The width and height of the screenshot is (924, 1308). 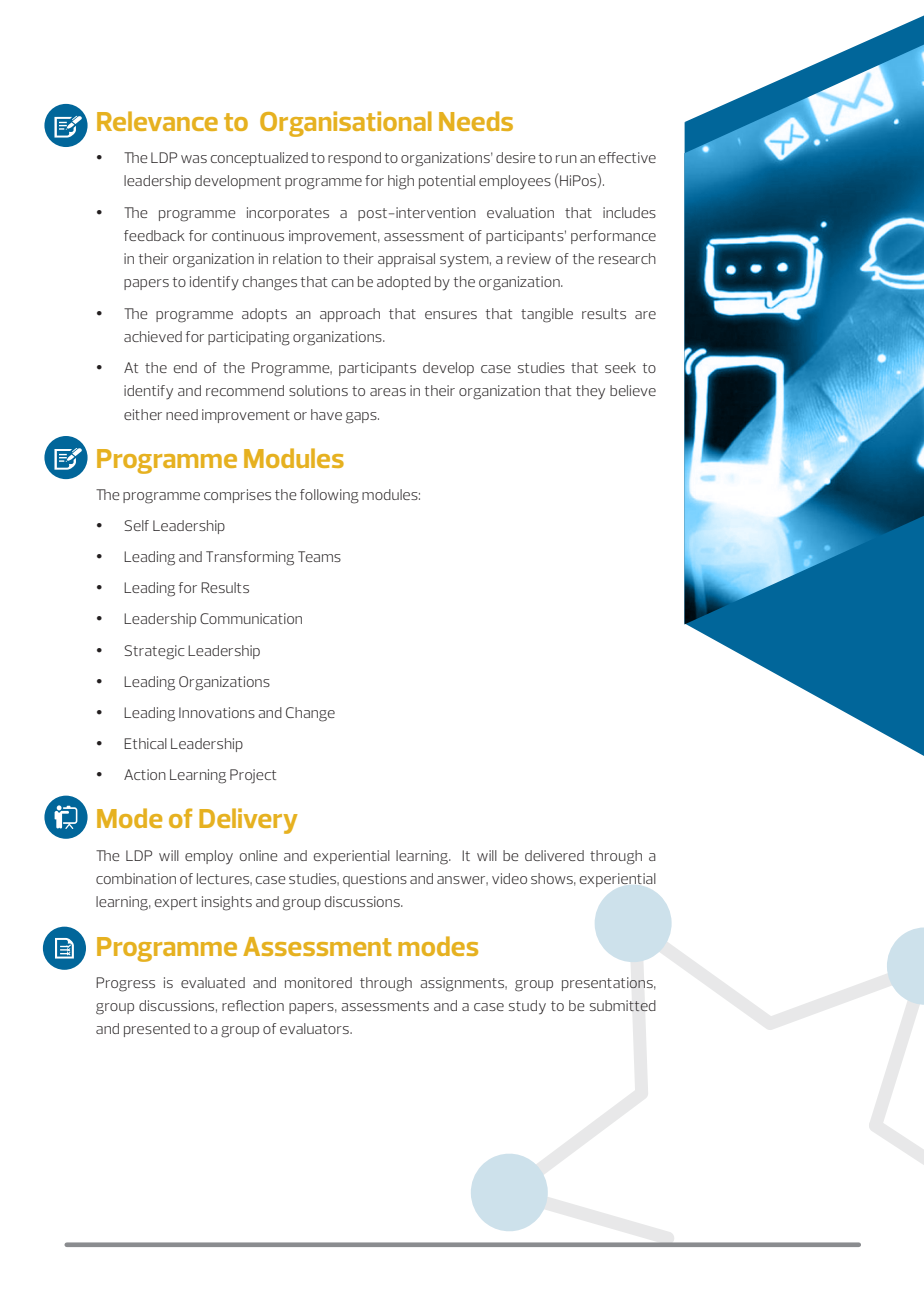 I want to click on was, so click(x=194, y=159).
